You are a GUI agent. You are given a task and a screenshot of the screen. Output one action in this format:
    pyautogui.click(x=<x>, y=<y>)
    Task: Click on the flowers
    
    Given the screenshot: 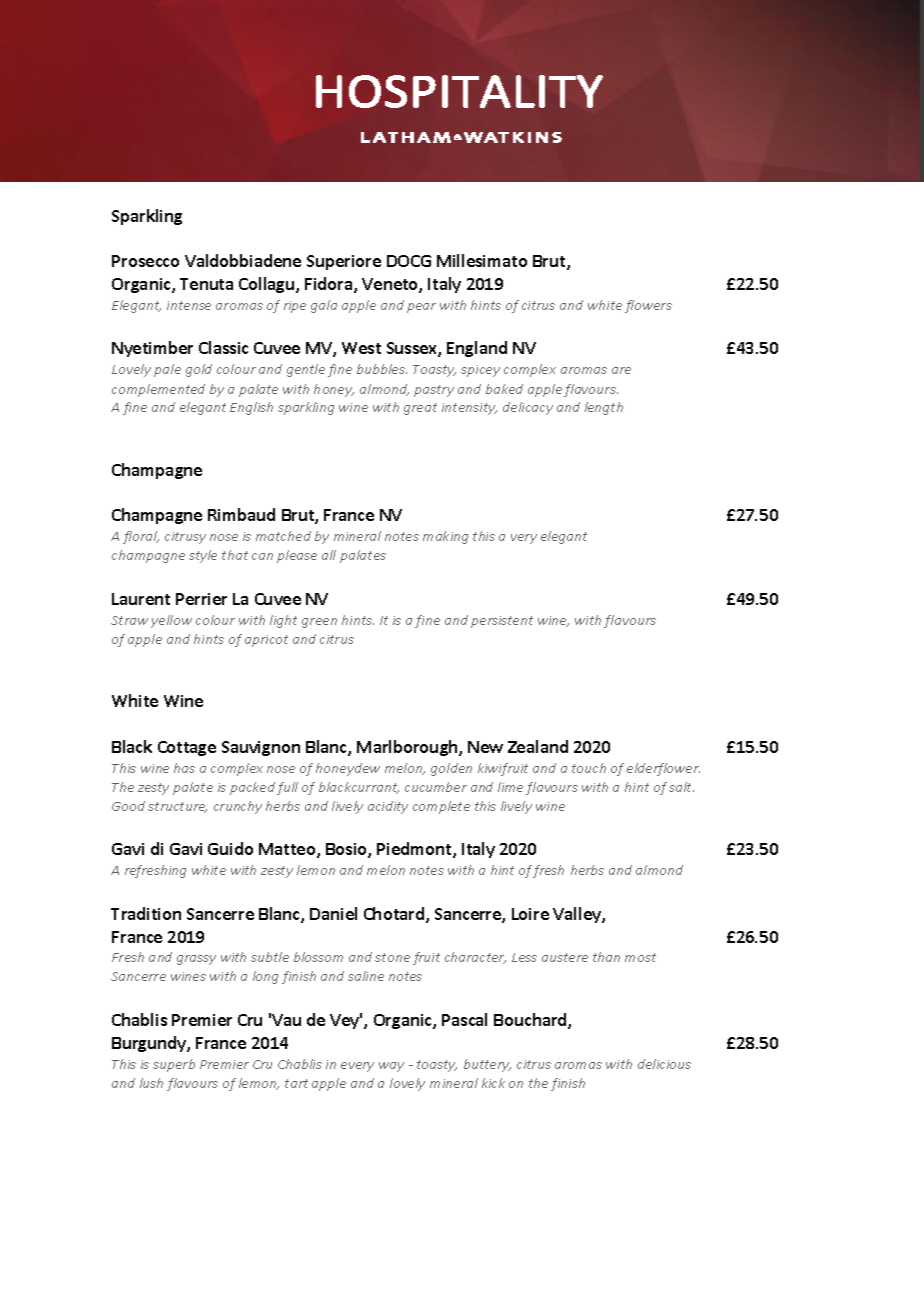 What is the action you would take?
    pyautogui.click(x=648, y=306)
